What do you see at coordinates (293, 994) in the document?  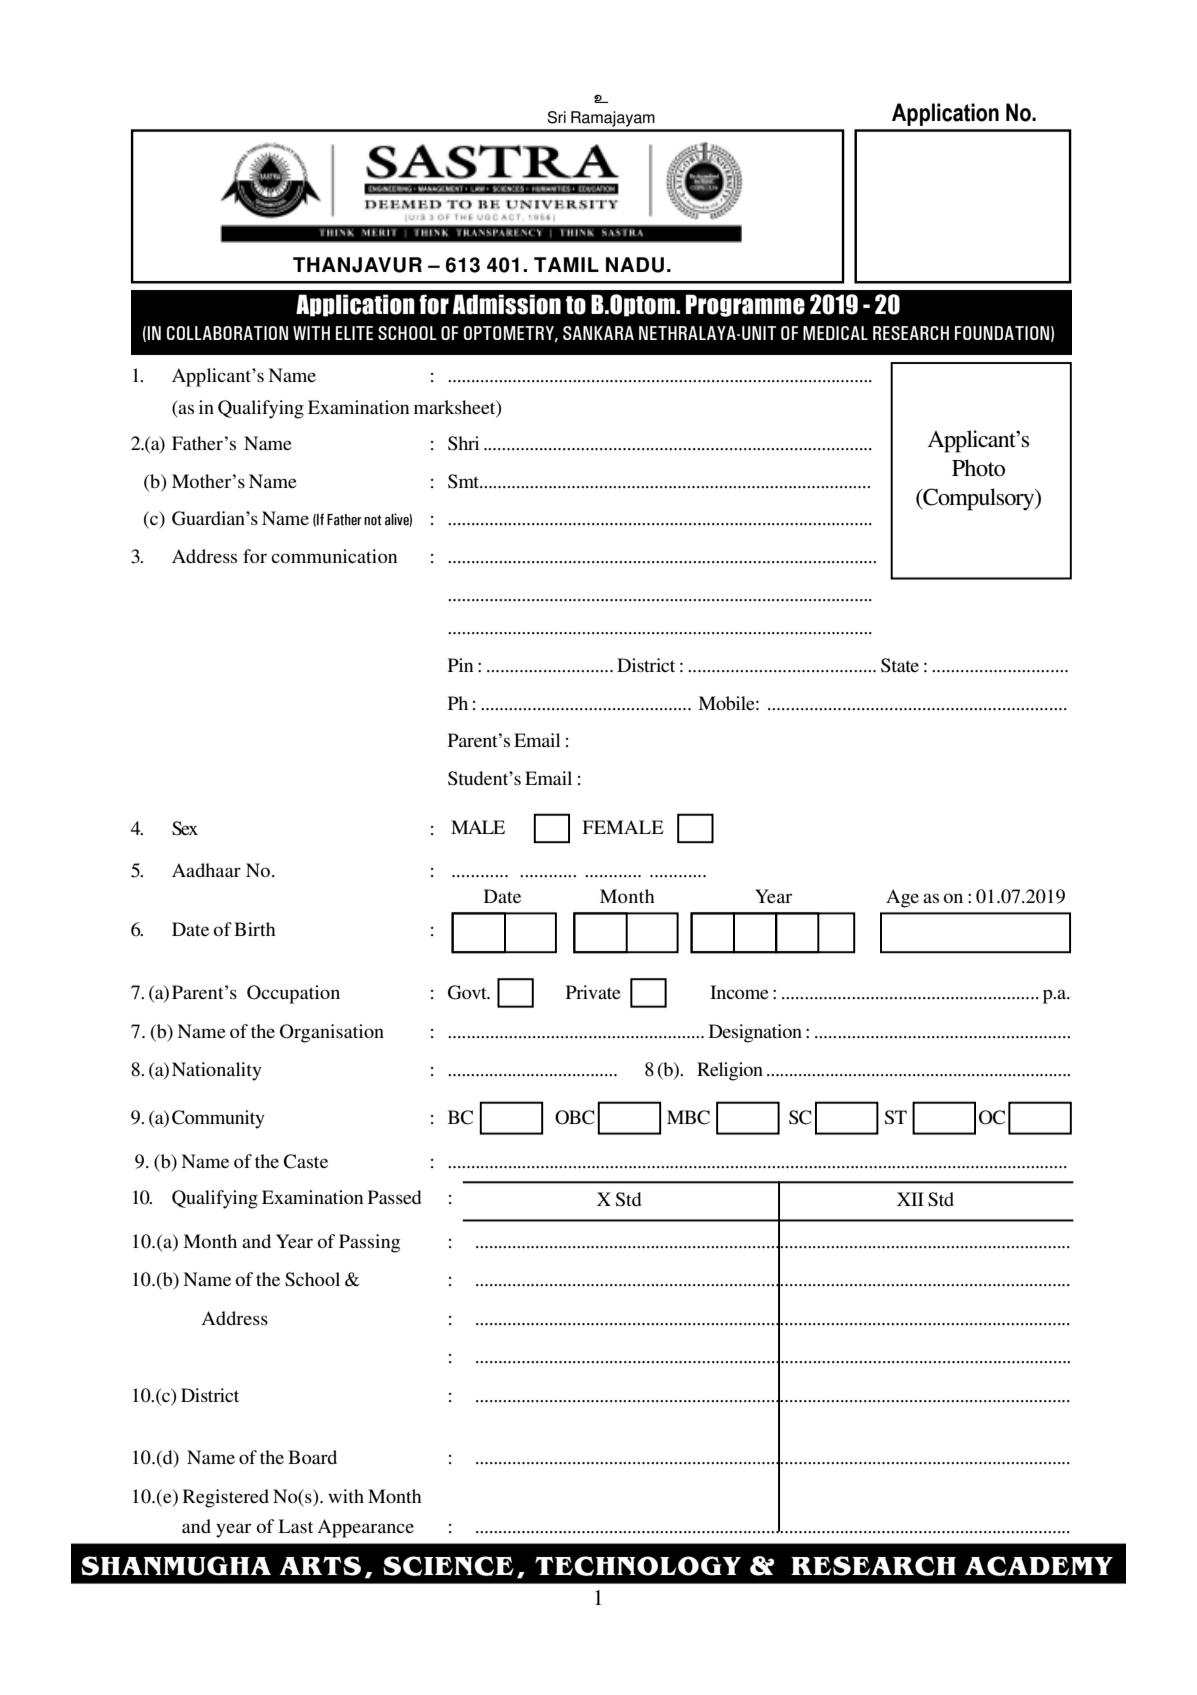 I see `Occupation` at bounding box center [293, 994].
